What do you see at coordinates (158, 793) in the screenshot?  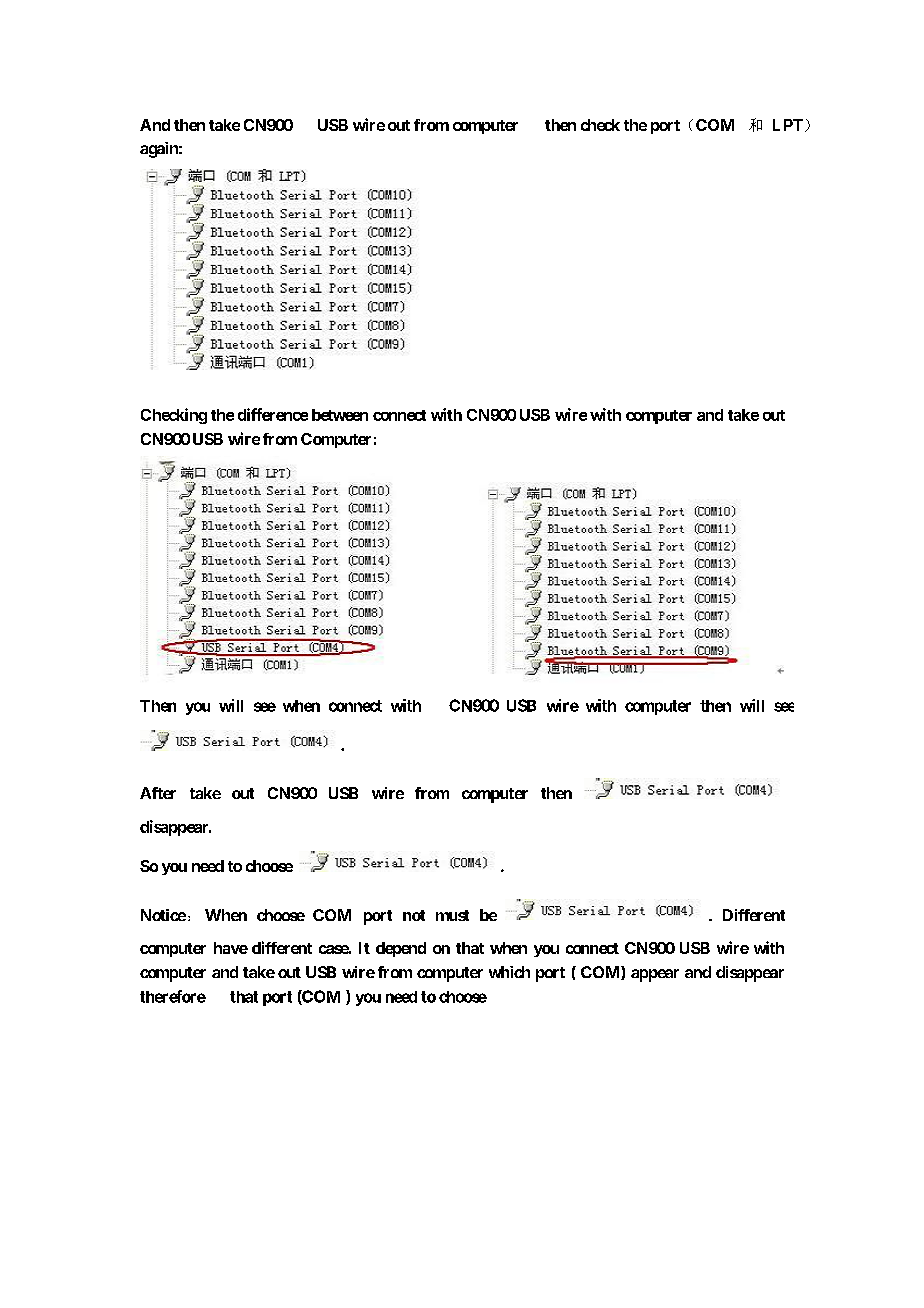 I see `After` at bounding box center [158, 793].
